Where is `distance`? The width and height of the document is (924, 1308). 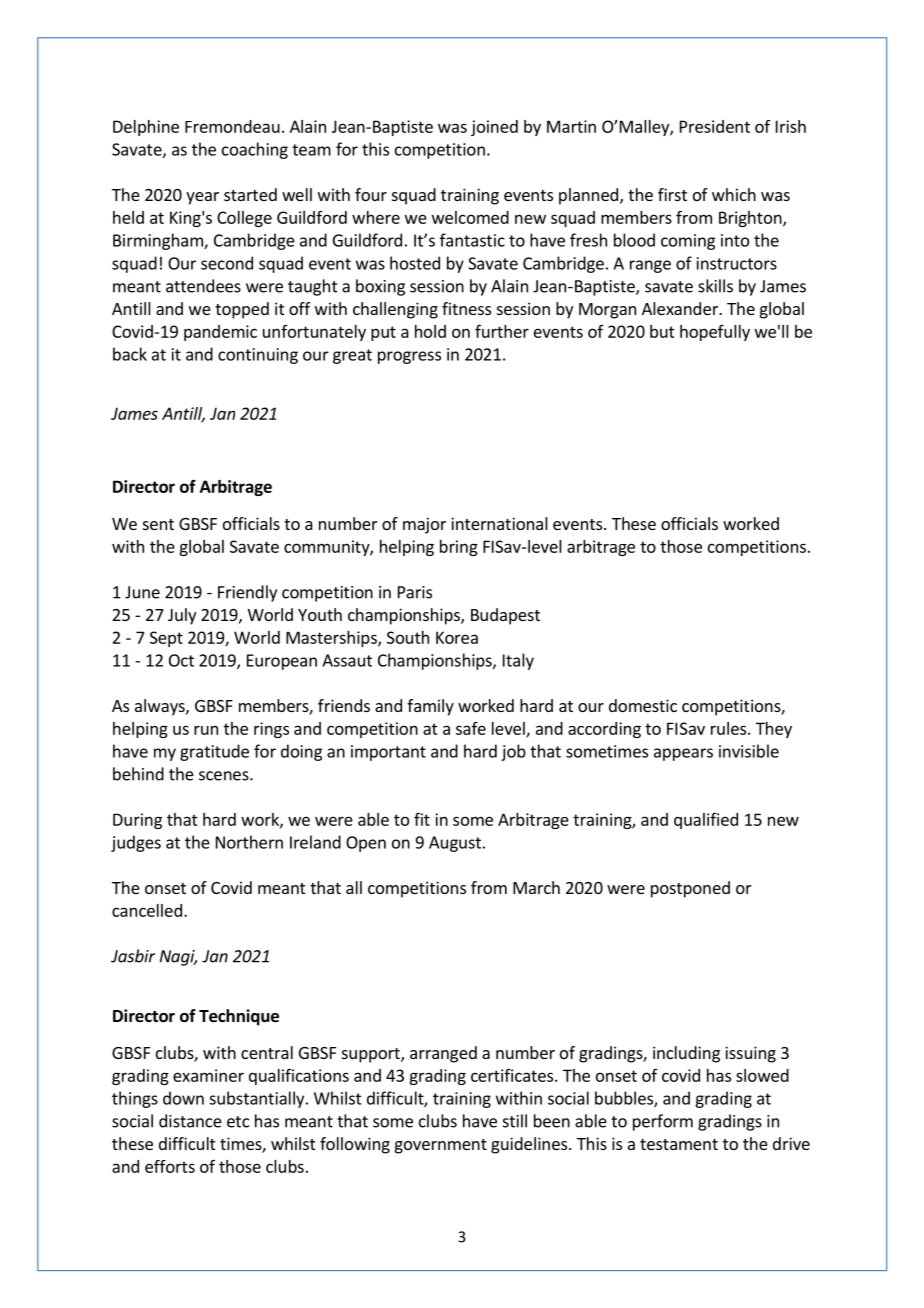
distance is located at coordinates (190, 1121).
